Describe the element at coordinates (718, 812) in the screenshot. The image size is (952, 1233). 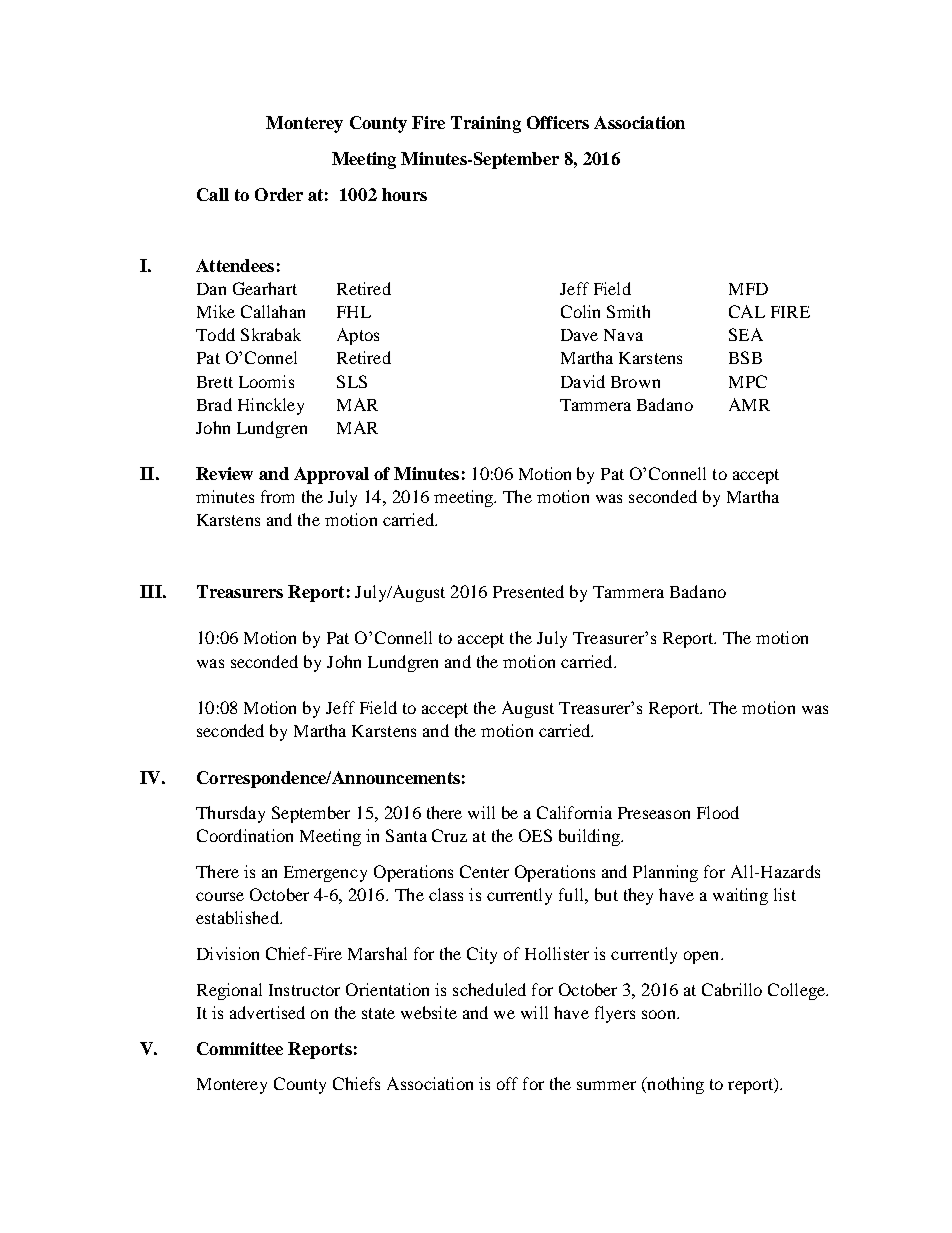
I see `Flood` at that location.
